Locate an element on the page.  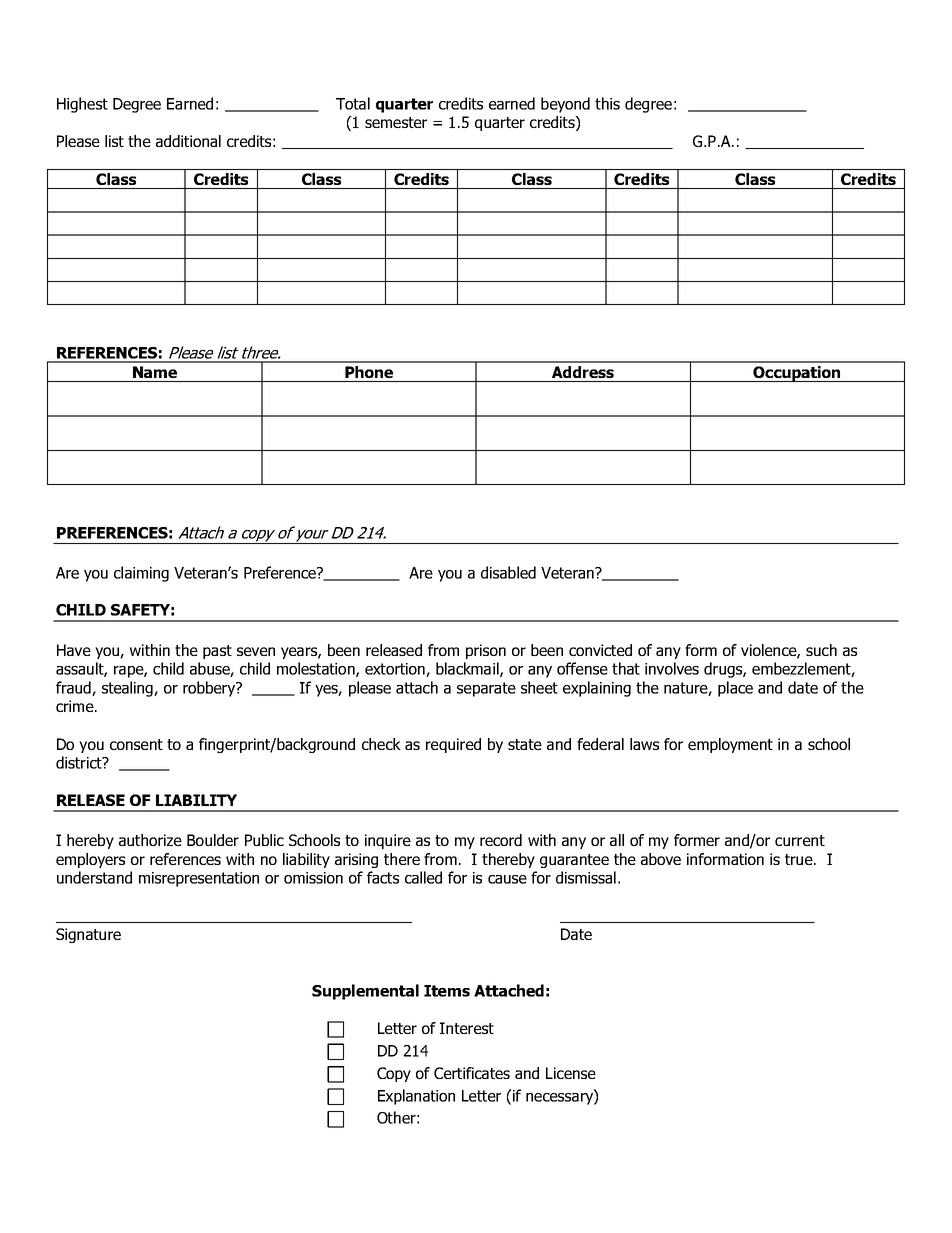
additional is located at coordinates (188, 141).
